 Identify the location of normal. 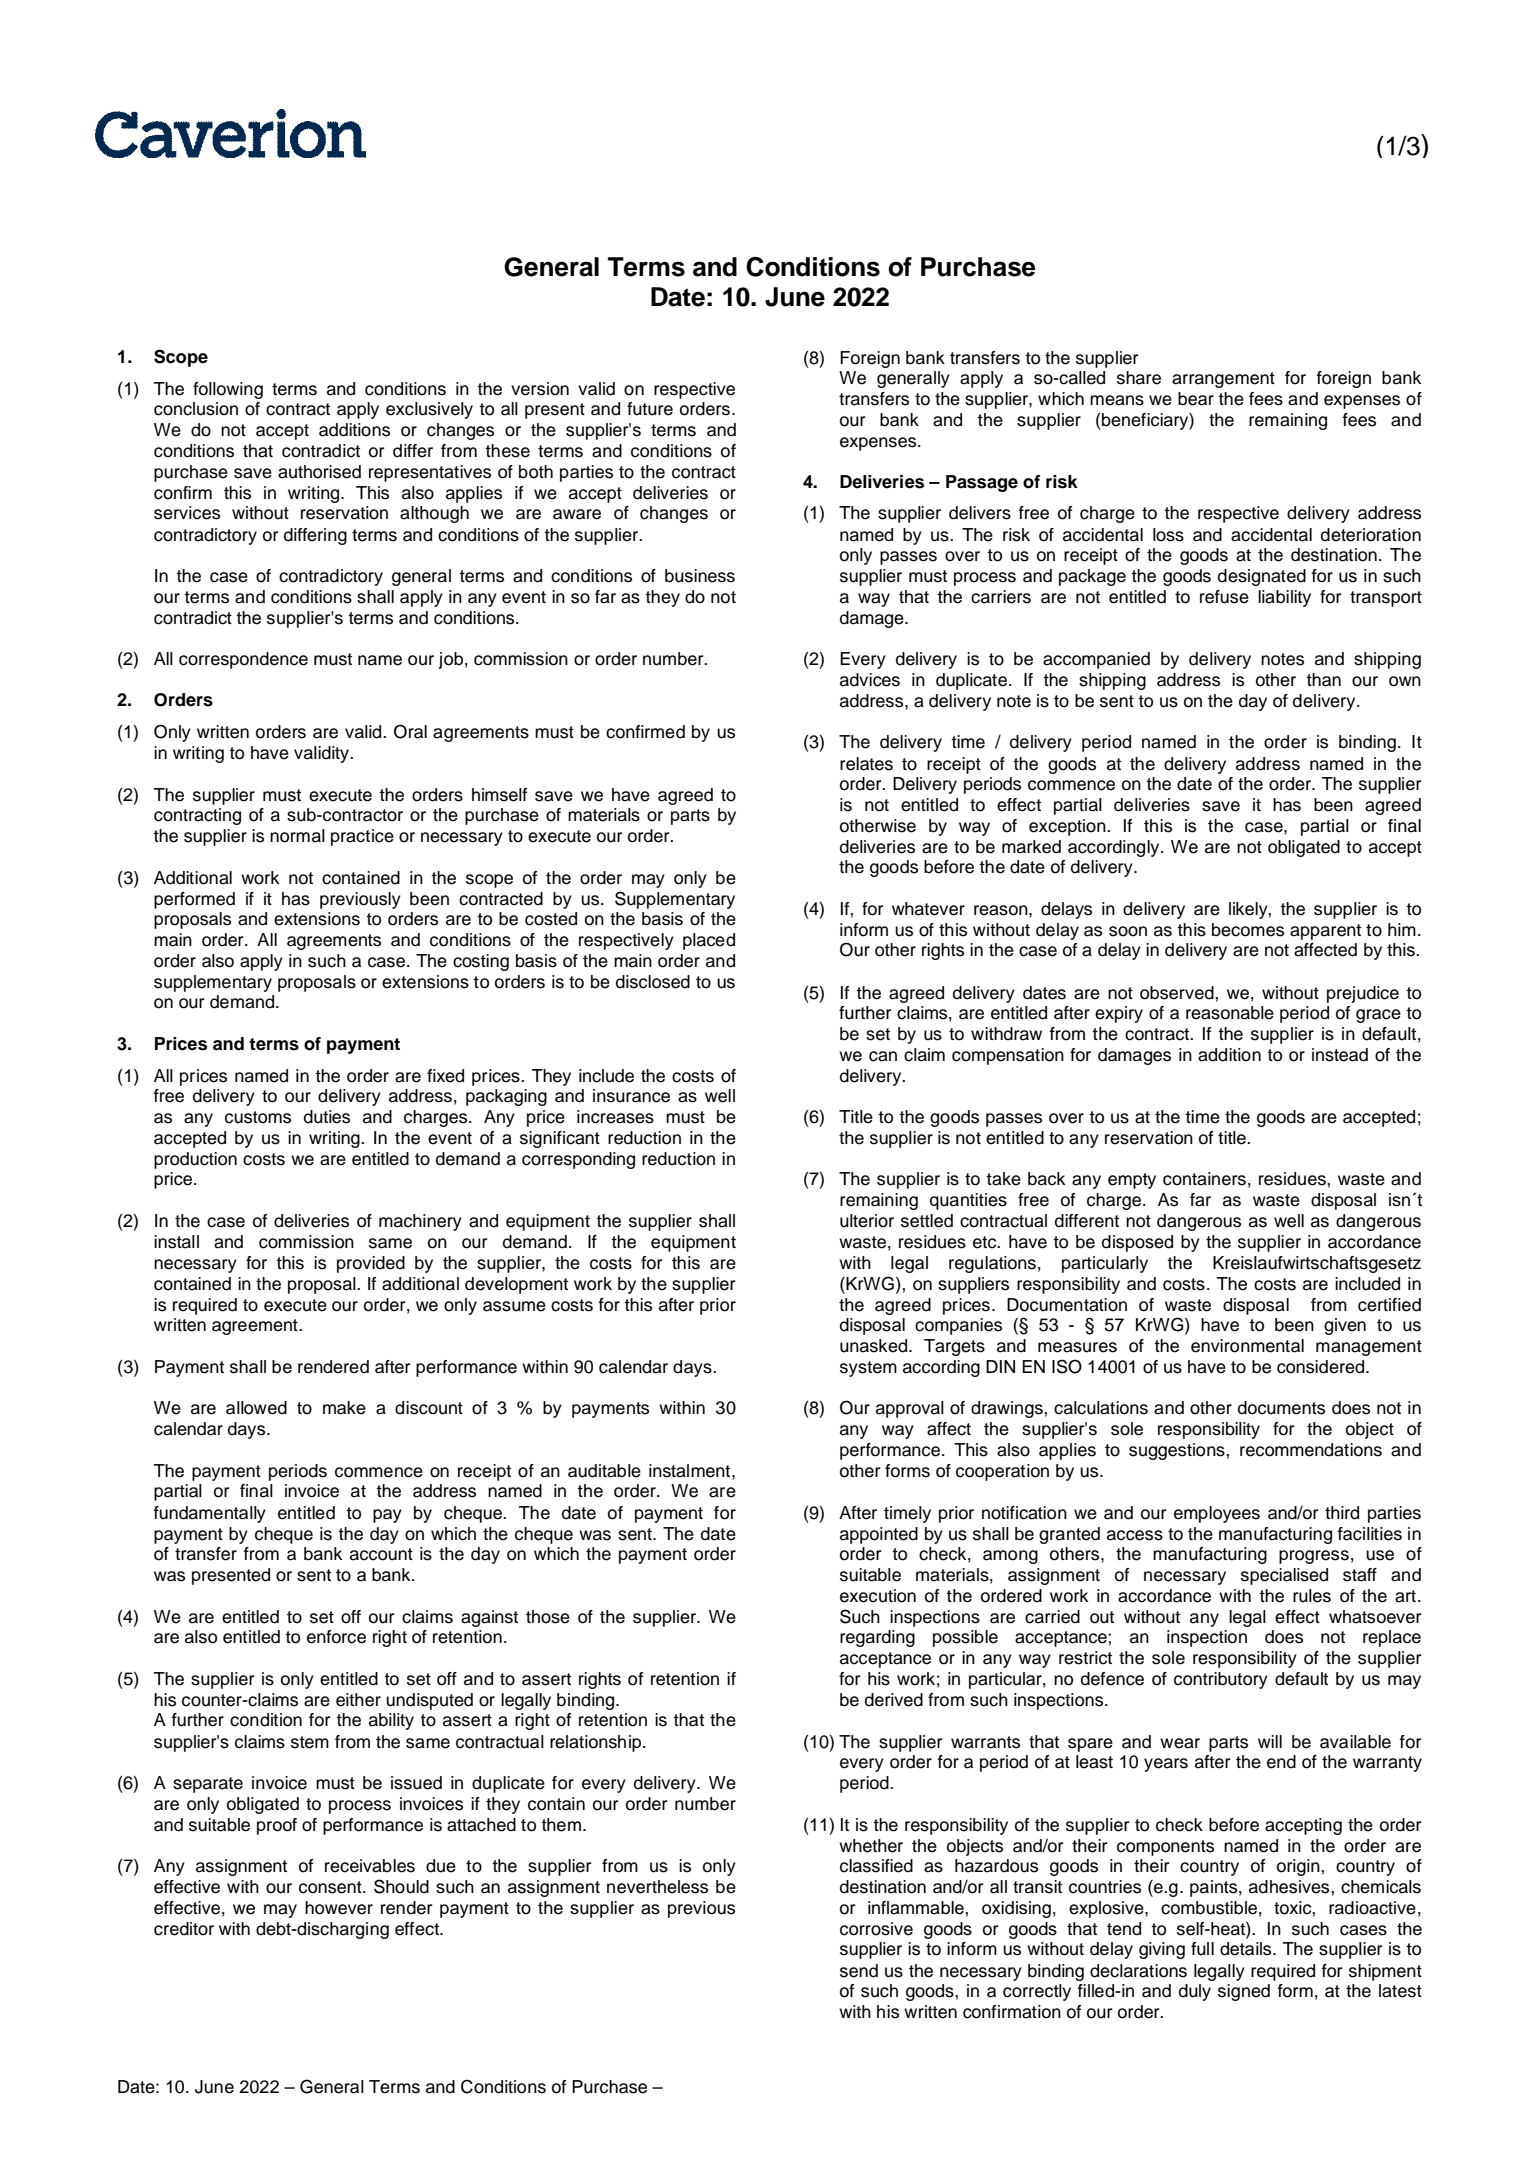
(297, 836).
